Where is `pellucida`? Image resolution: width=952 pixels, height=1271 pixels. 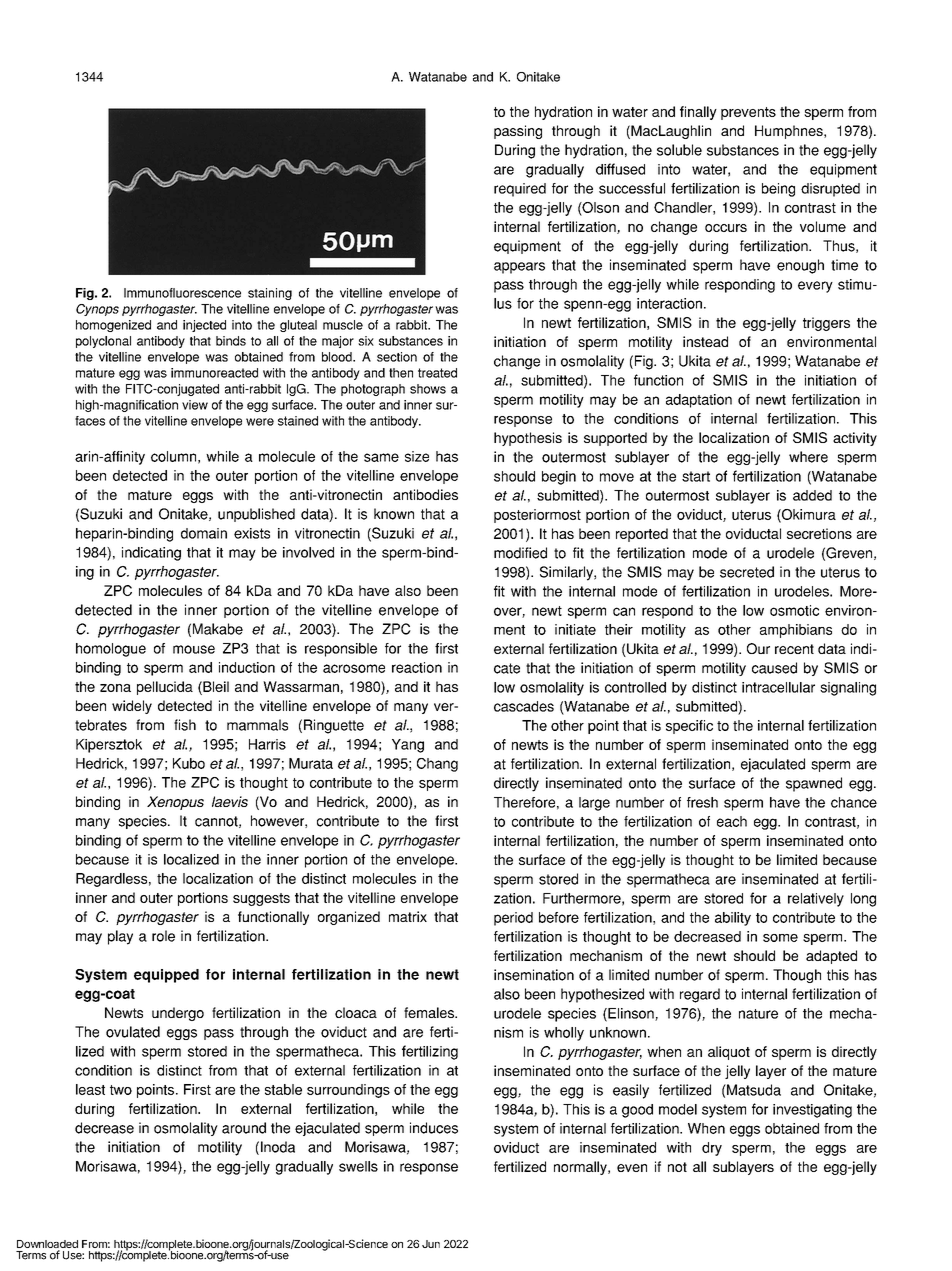
pellucida is located at coordinates (165, 688).
